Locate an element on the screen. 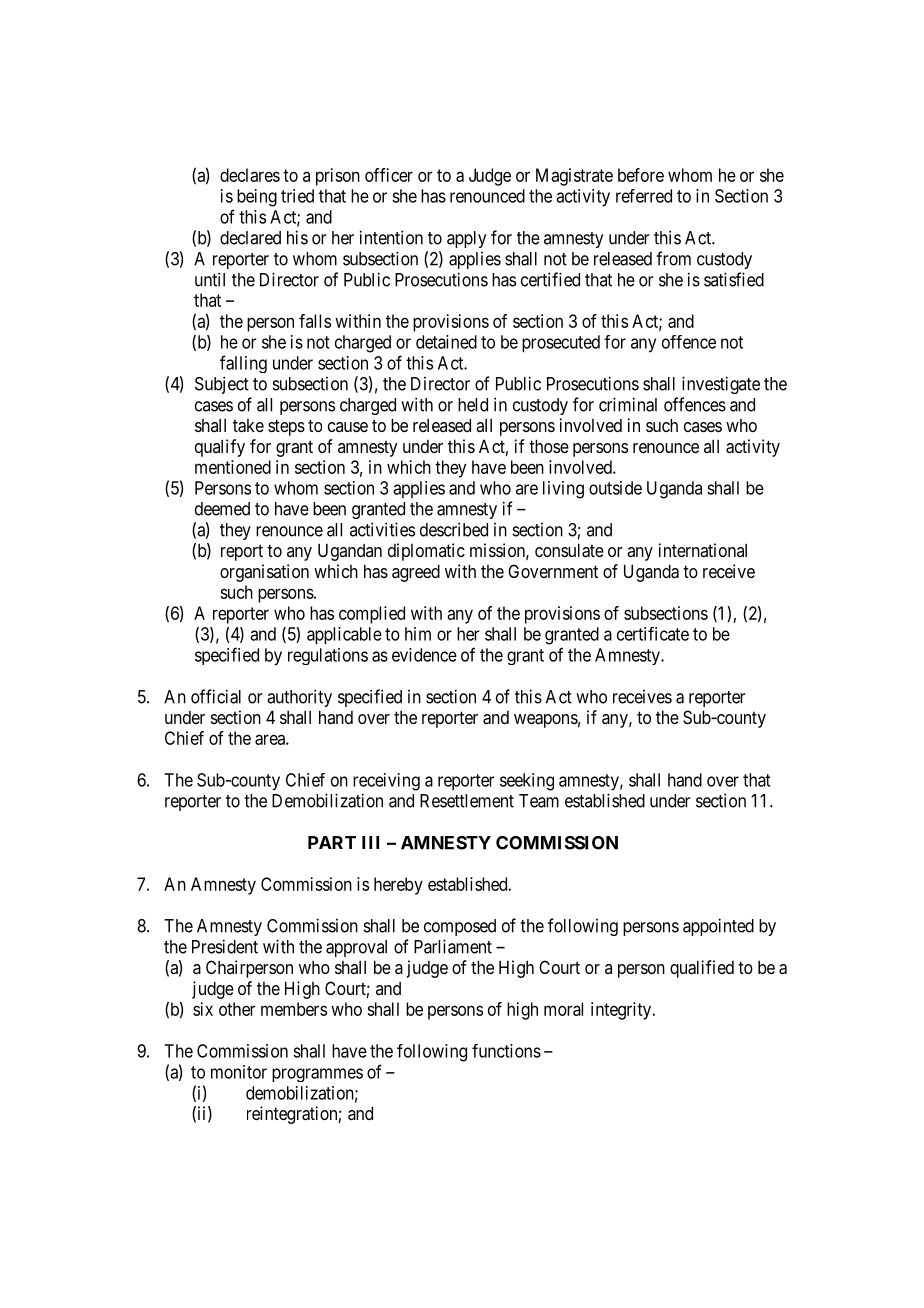 This screenshot has width=924, height=1308. PART is located at coordinates (332, 842).
